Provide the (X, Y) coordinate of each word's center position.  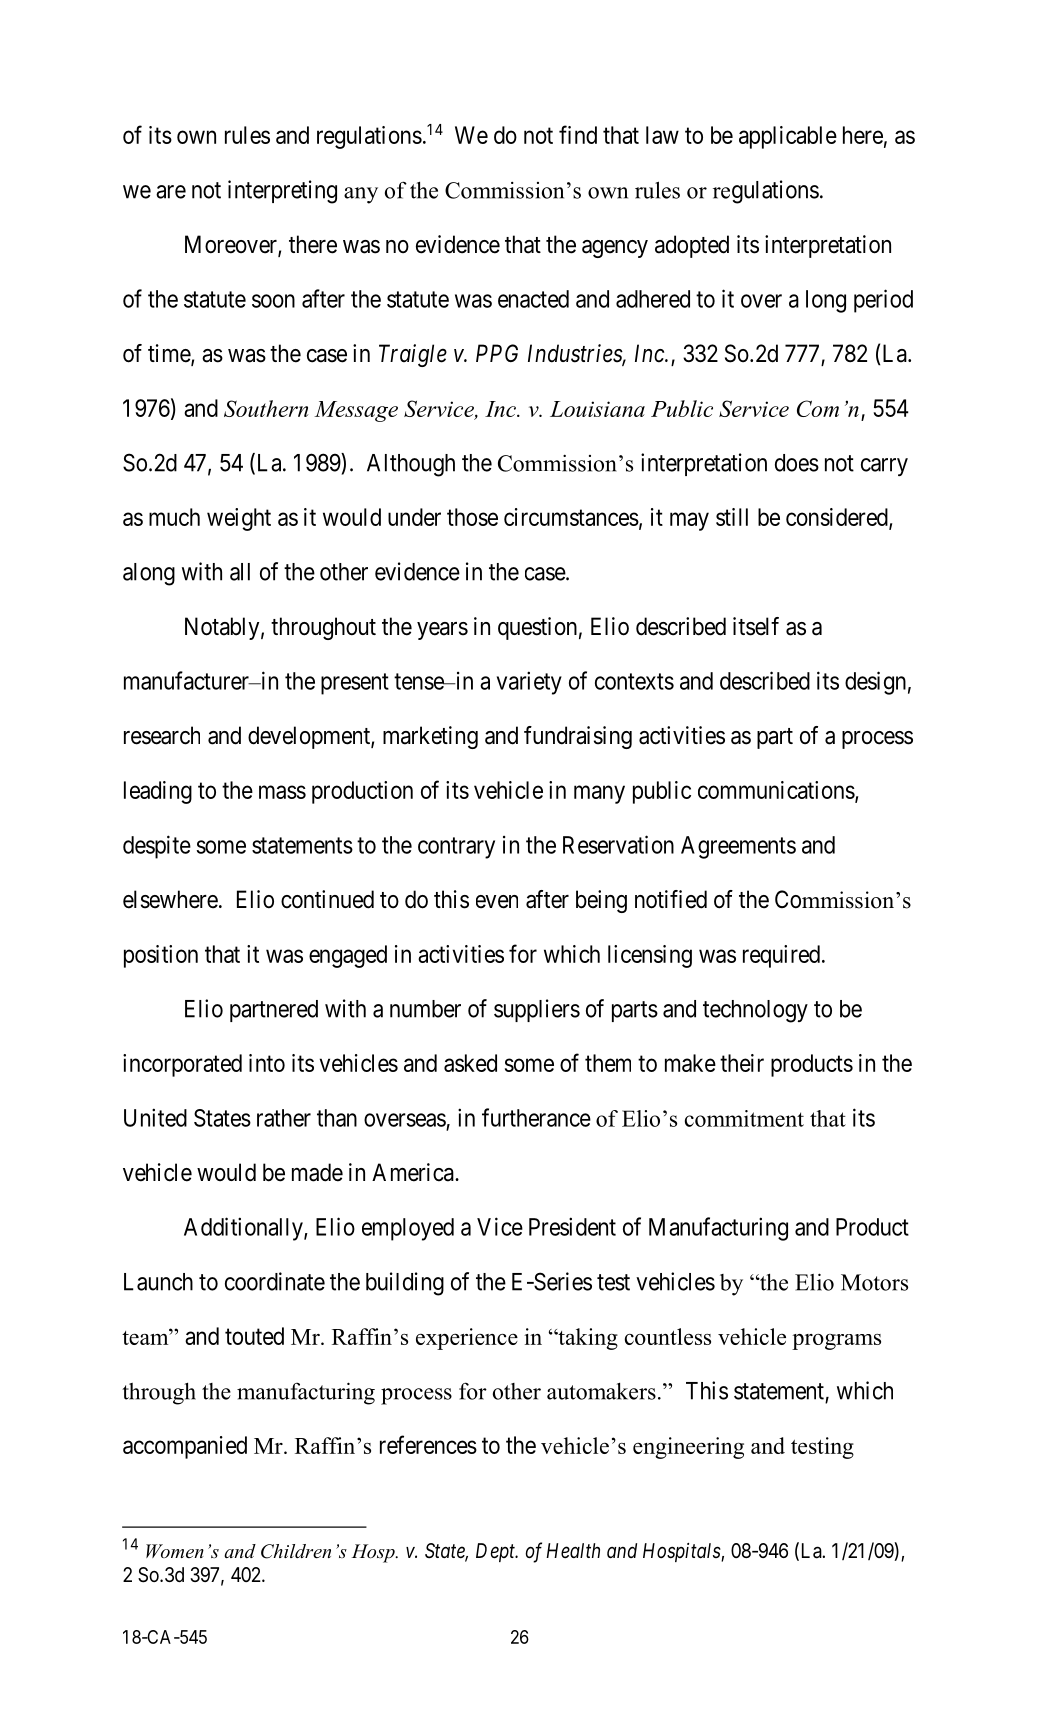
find (578, 134)
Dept (497, 1552)
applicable (788, 137)
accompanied (185, 1447)
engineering (688, 1448)
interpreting (282, 192)
